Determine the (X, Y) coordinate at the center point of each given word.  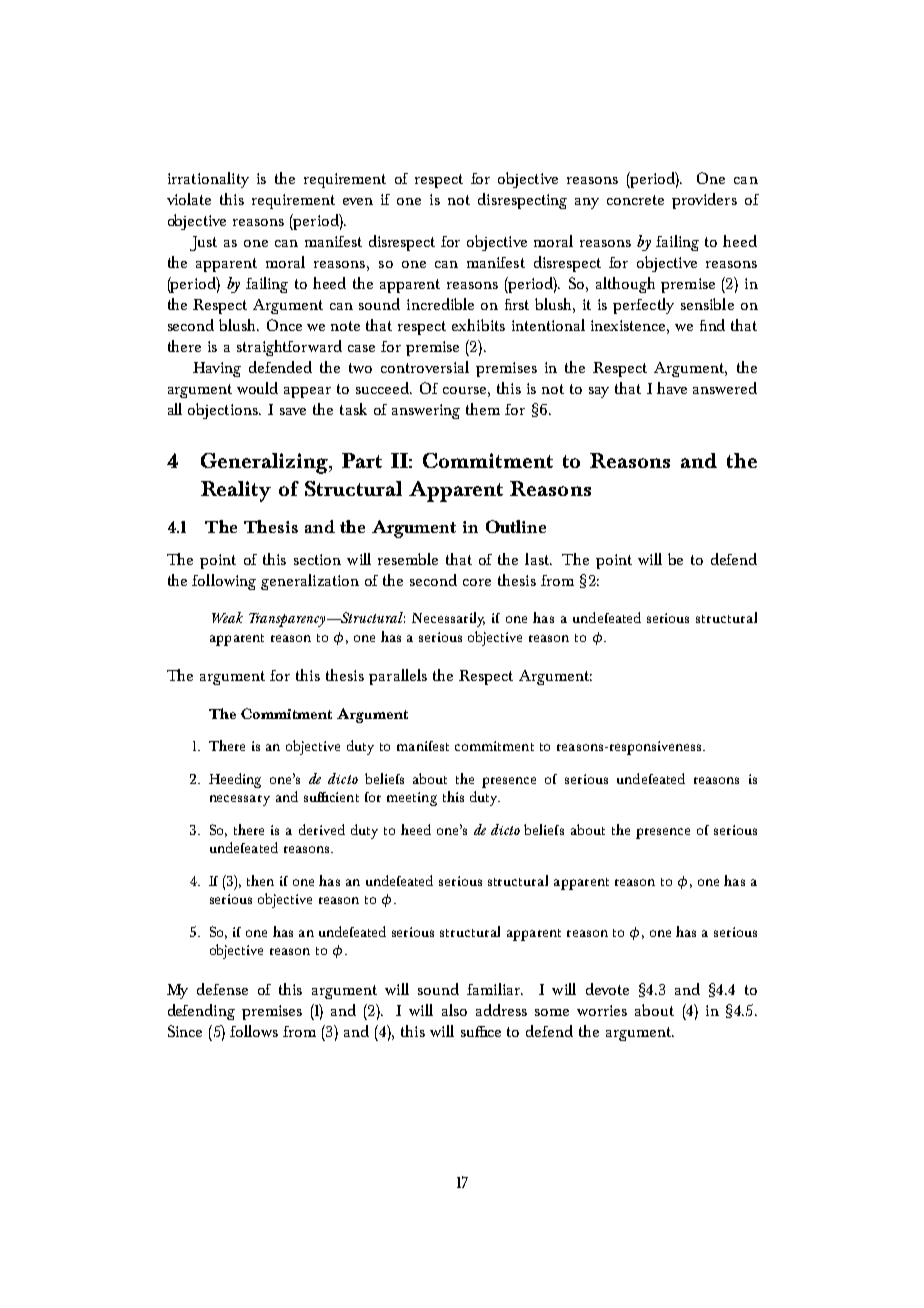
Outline (516, 526)
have (672, 388)
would (257, 388)
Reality (236, 491)
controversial (425, 367)
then (260, 880)
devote (607, 989)
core (477, 582)
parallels (398, 677)
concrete (635, 200)
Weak (227, 617)
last (538, 559)
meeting (412, 799)
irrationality (208, 180)
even (358, 201)
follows (254, 1031)
